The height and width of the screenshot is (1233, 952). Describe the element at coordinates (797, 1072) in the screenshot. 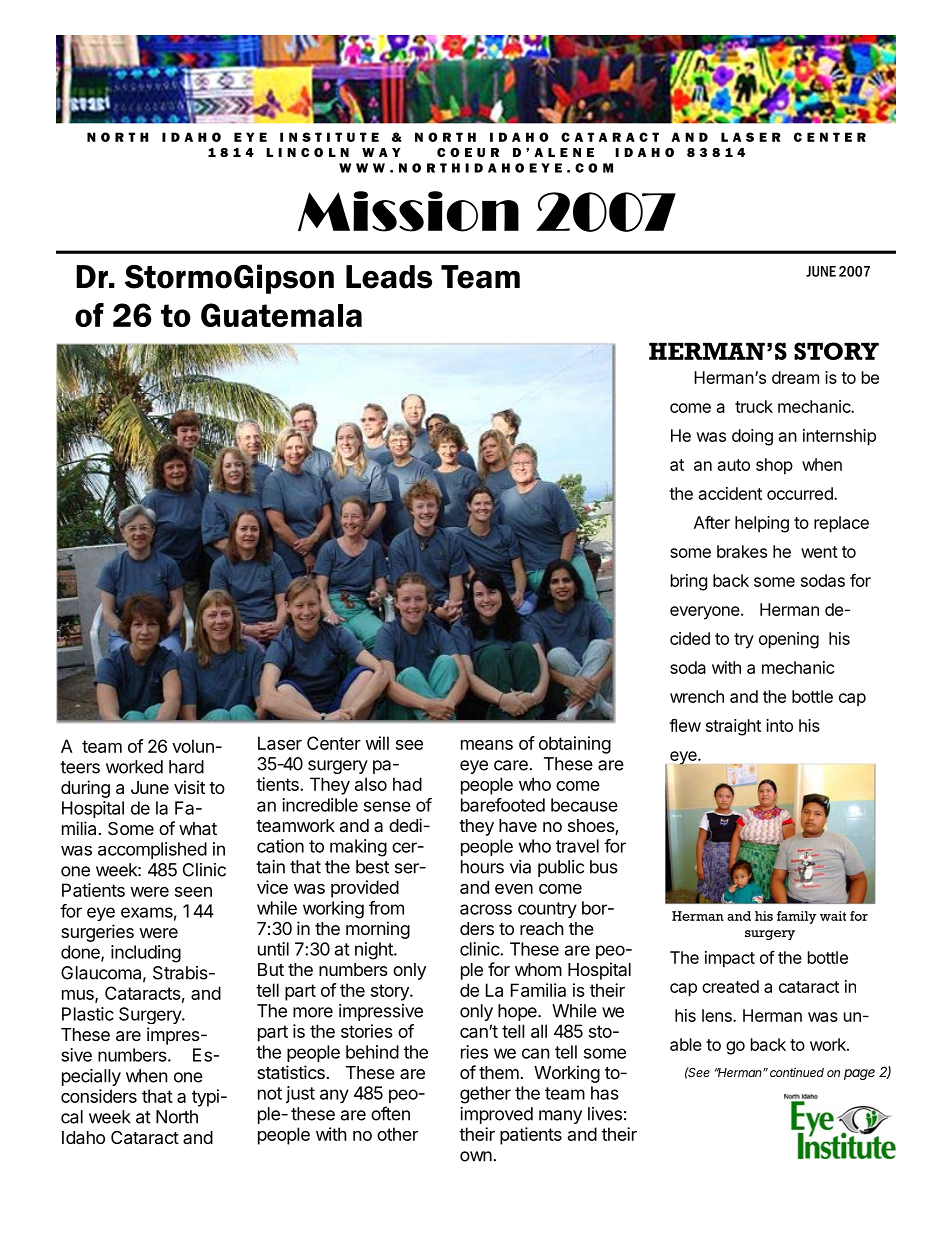

I see `continued` at that location.
